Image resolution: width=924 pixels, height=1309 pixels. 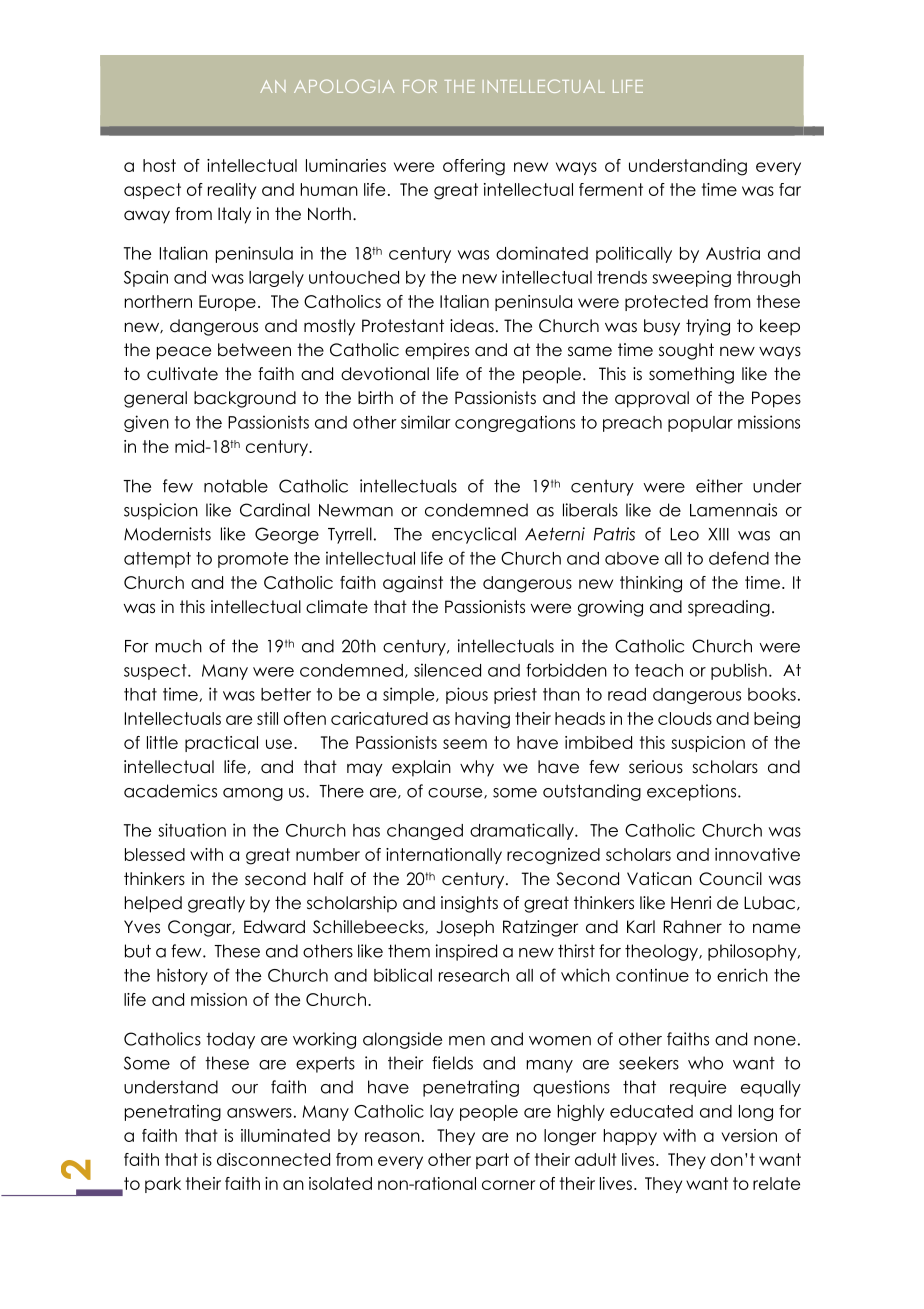 What do you see at coordinates (749, 1135) in the image?
I see `version` at bounding box center [749, 1135].
